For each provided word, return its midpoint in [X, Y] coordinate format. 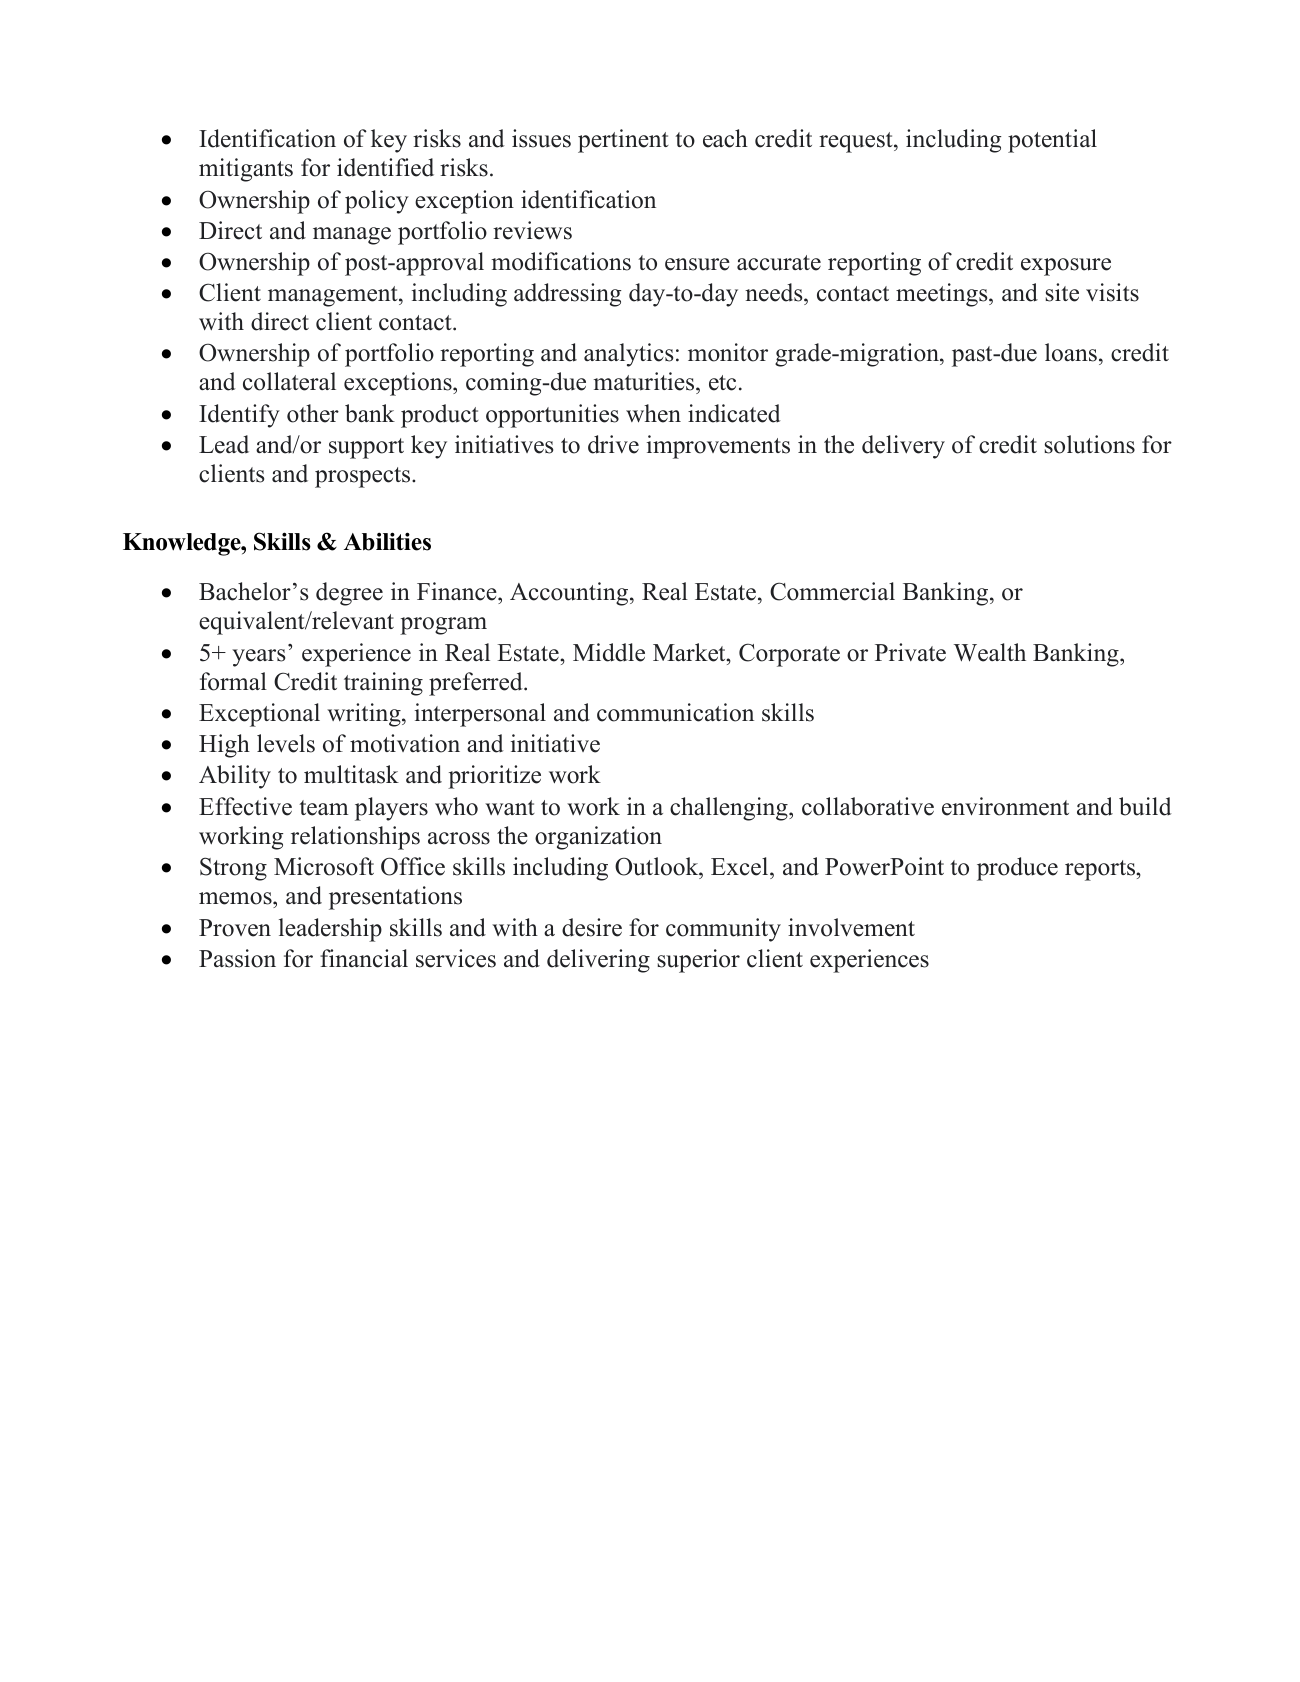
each [725, 138]
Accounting [570, 594]
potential [1052, 141]
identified [385, 167]
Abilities [387, 541]
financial [364, 958]
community [723, 930]
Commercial [832, 591]
